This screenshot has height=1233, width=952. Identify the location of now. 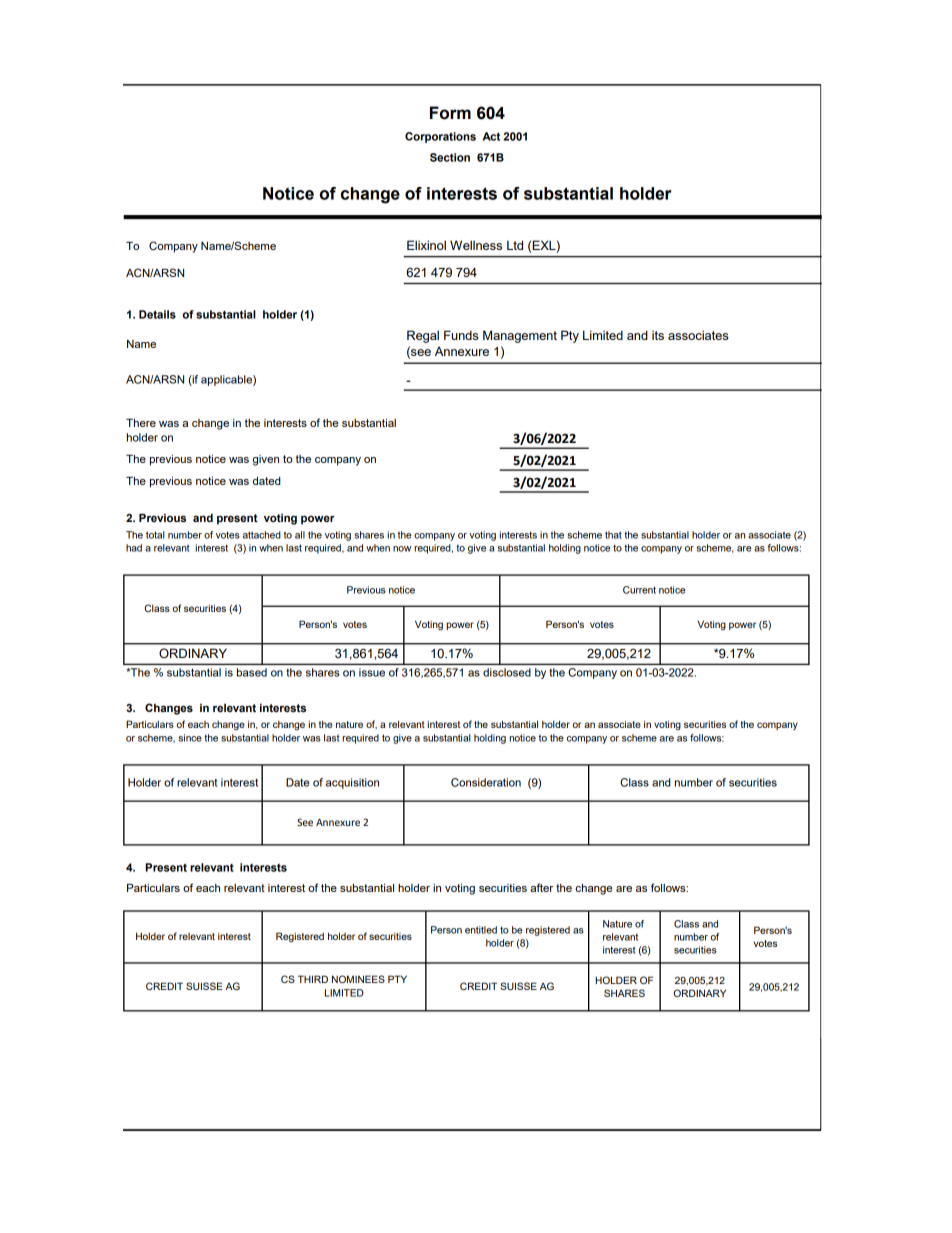
(402, 549).
